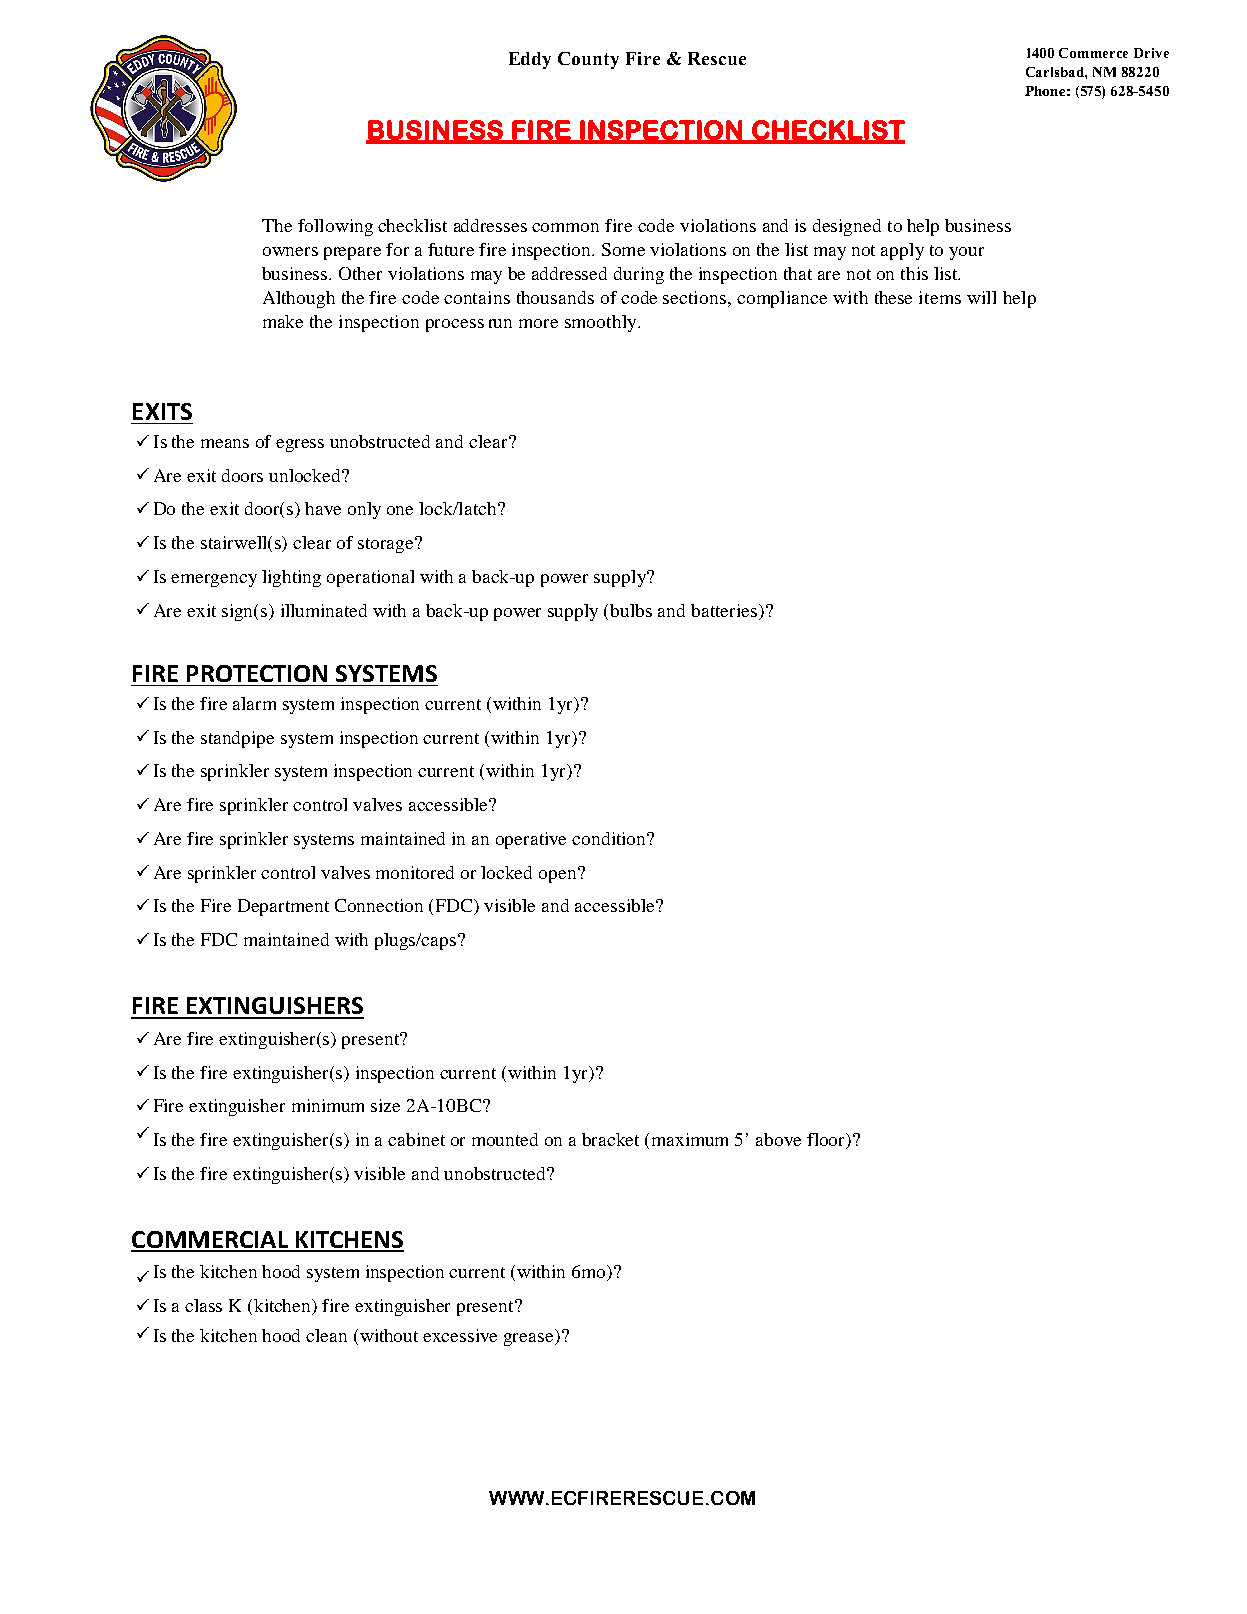 The image size is (1247, 1614). I want to click on have, so click(323, 508).
